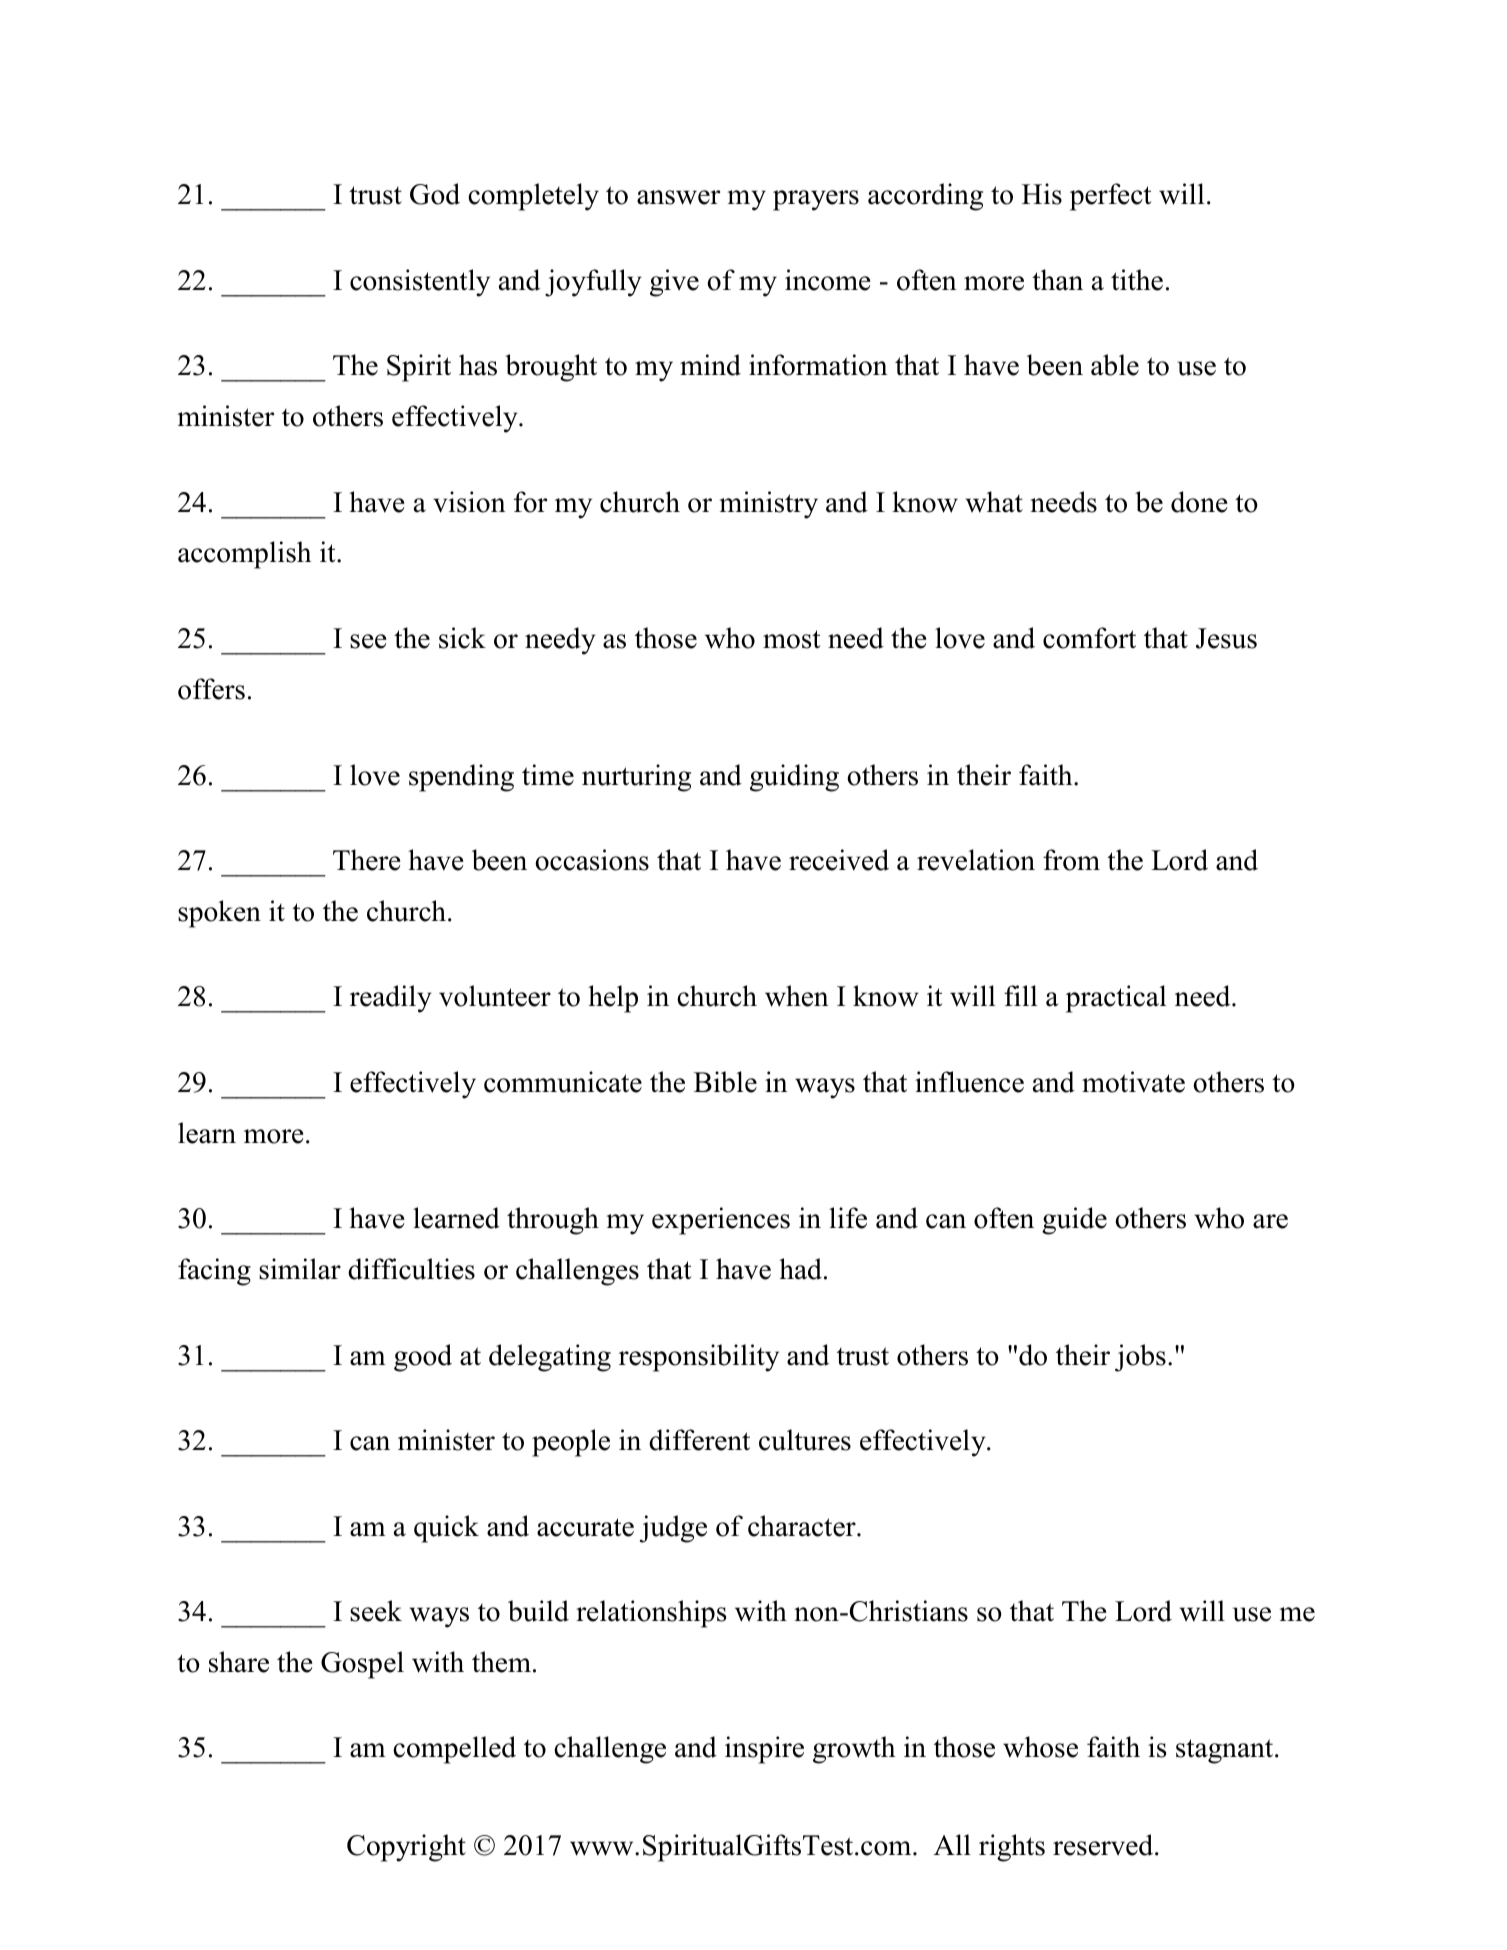 The image size is (1507, 1950). I want to click on comfort, so click(1089, 638).
